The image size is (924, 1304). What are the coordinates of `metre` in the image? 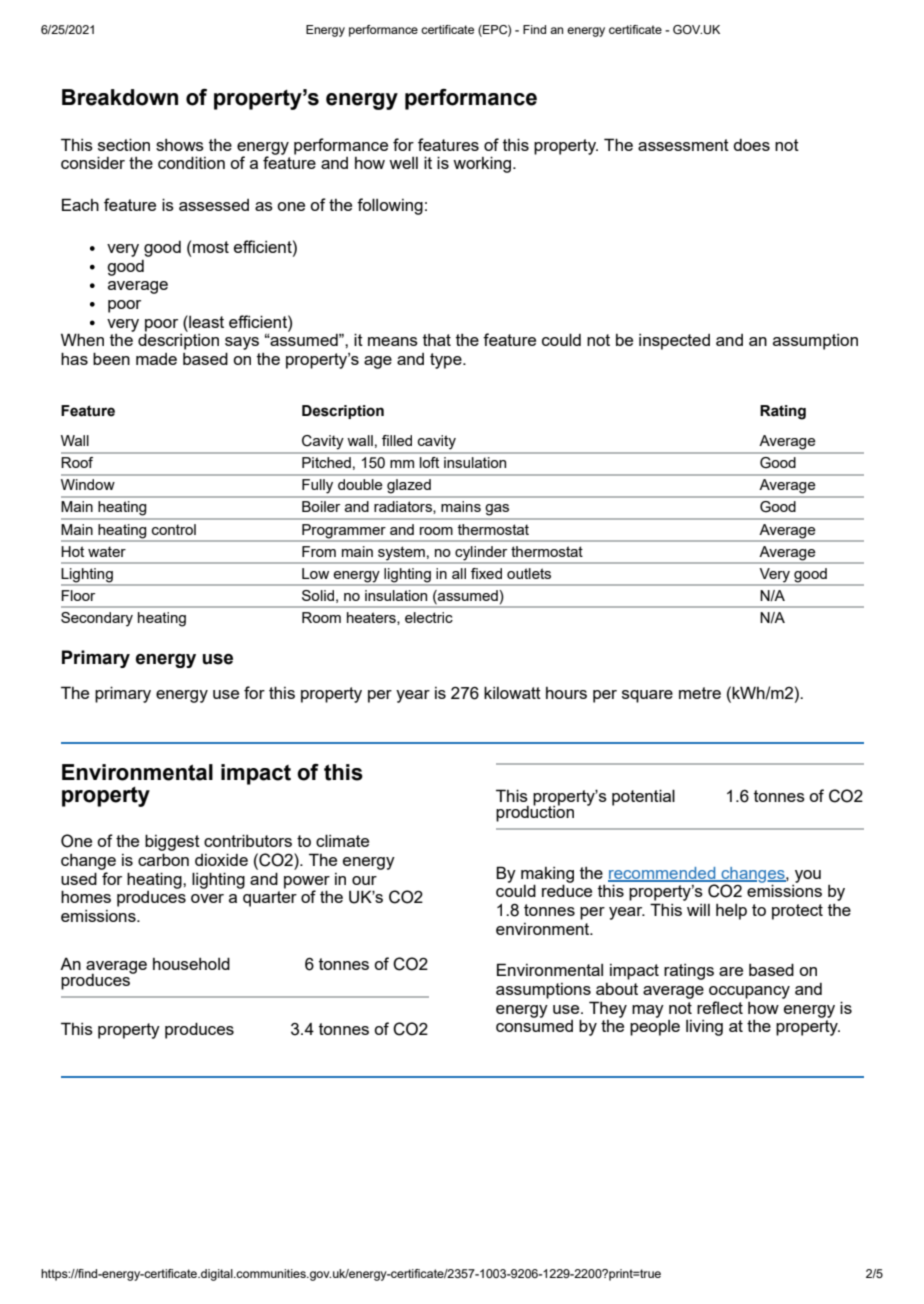 It's located at (700, 693).
